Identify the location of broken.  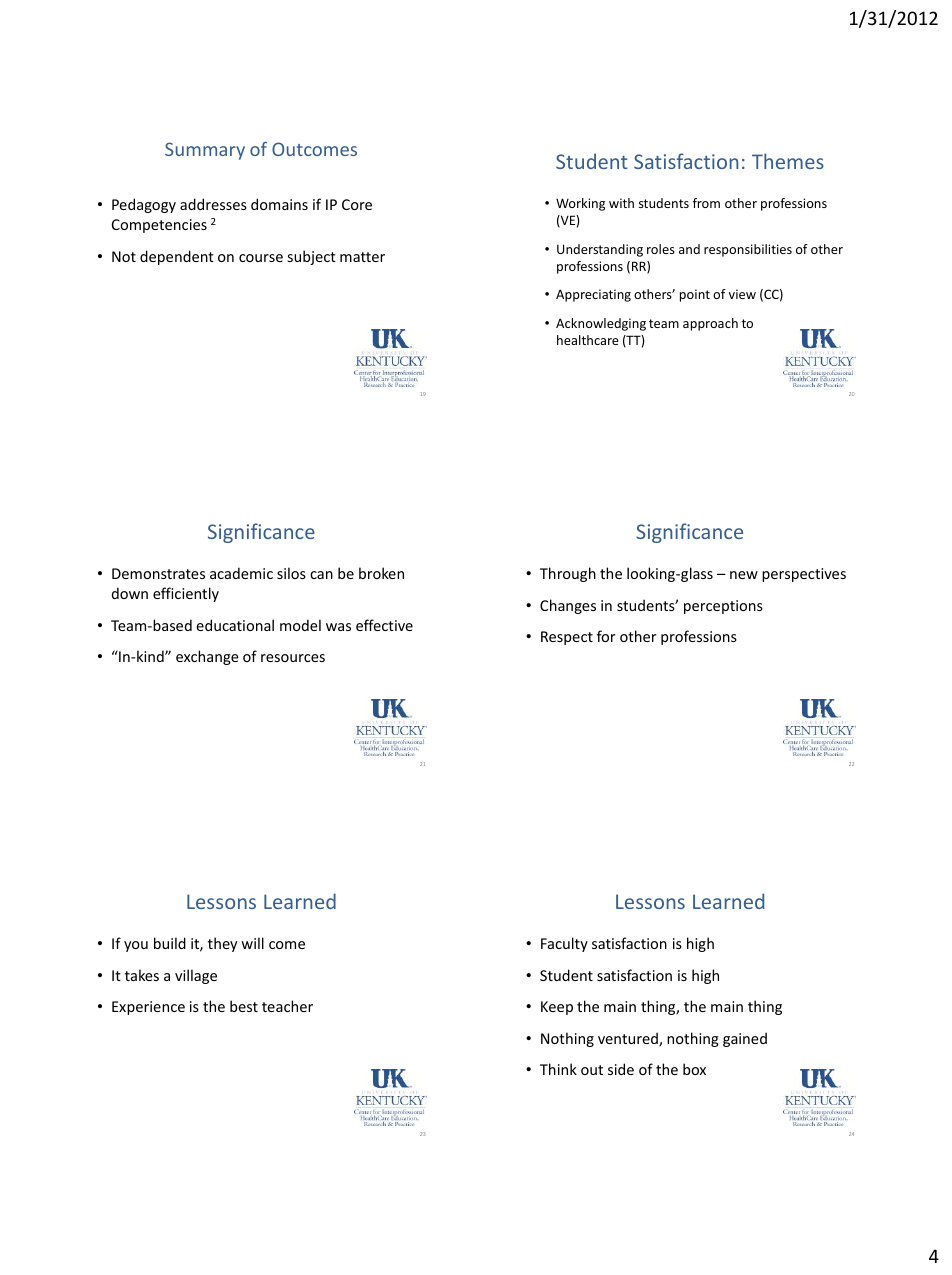
(381, 573).
